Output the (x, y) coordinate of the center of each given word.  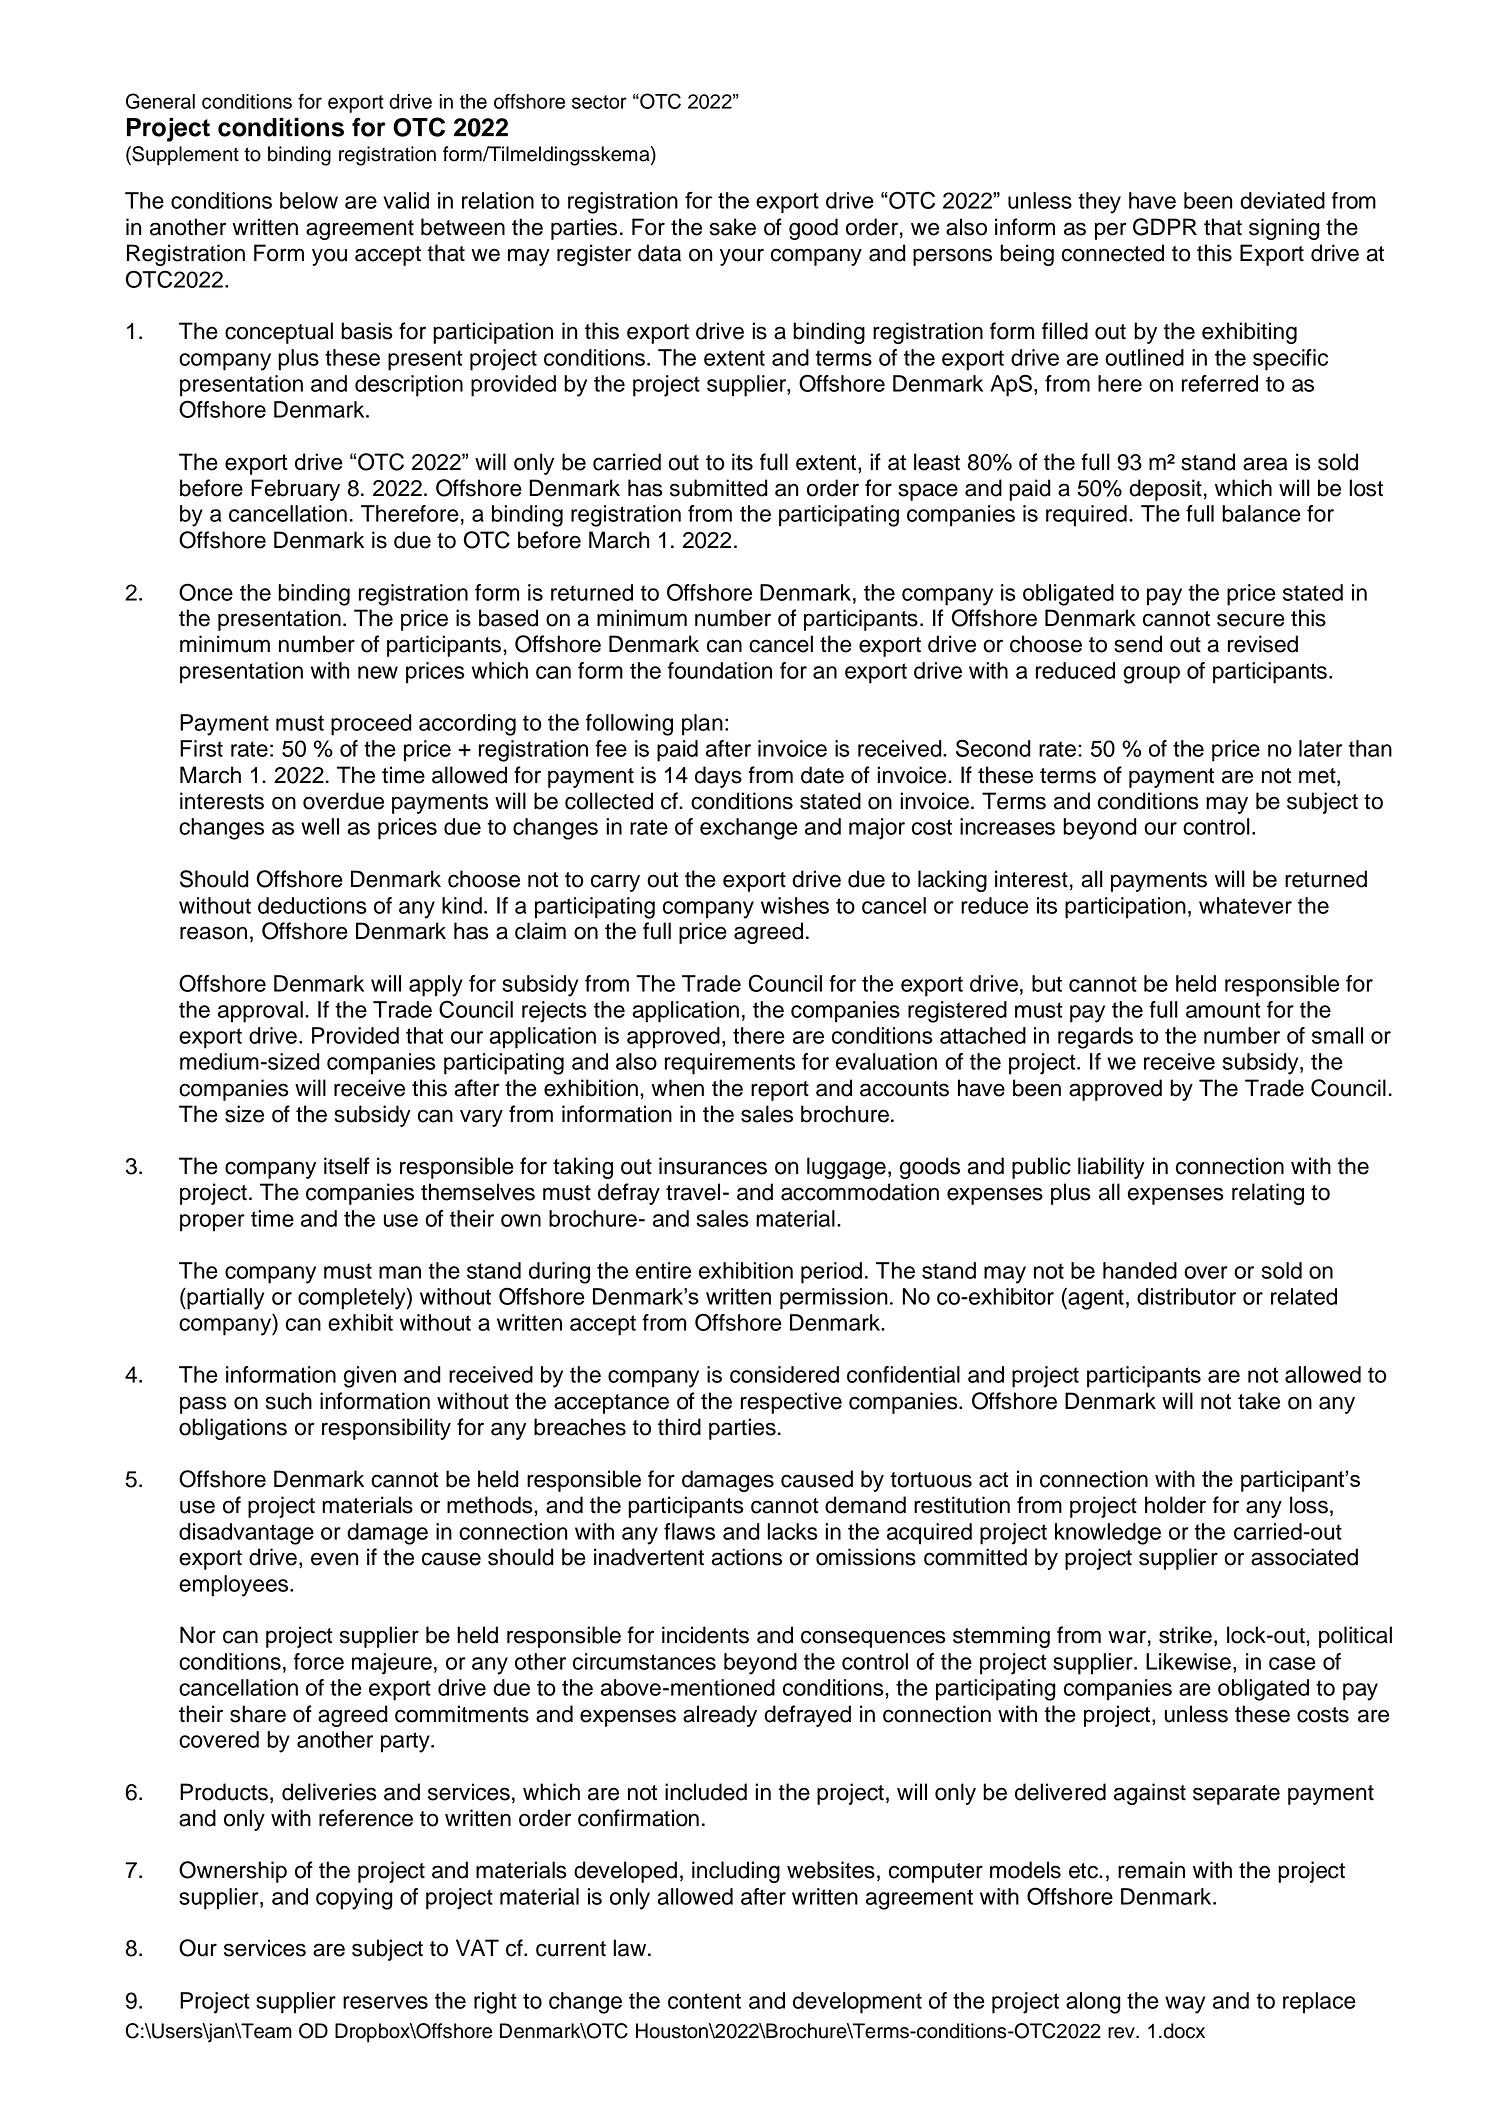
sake (733, 227)
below (309, 200)
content (704, 2001)
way (1185, 2005)
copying (354, 1899)
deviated (1282, 200)
